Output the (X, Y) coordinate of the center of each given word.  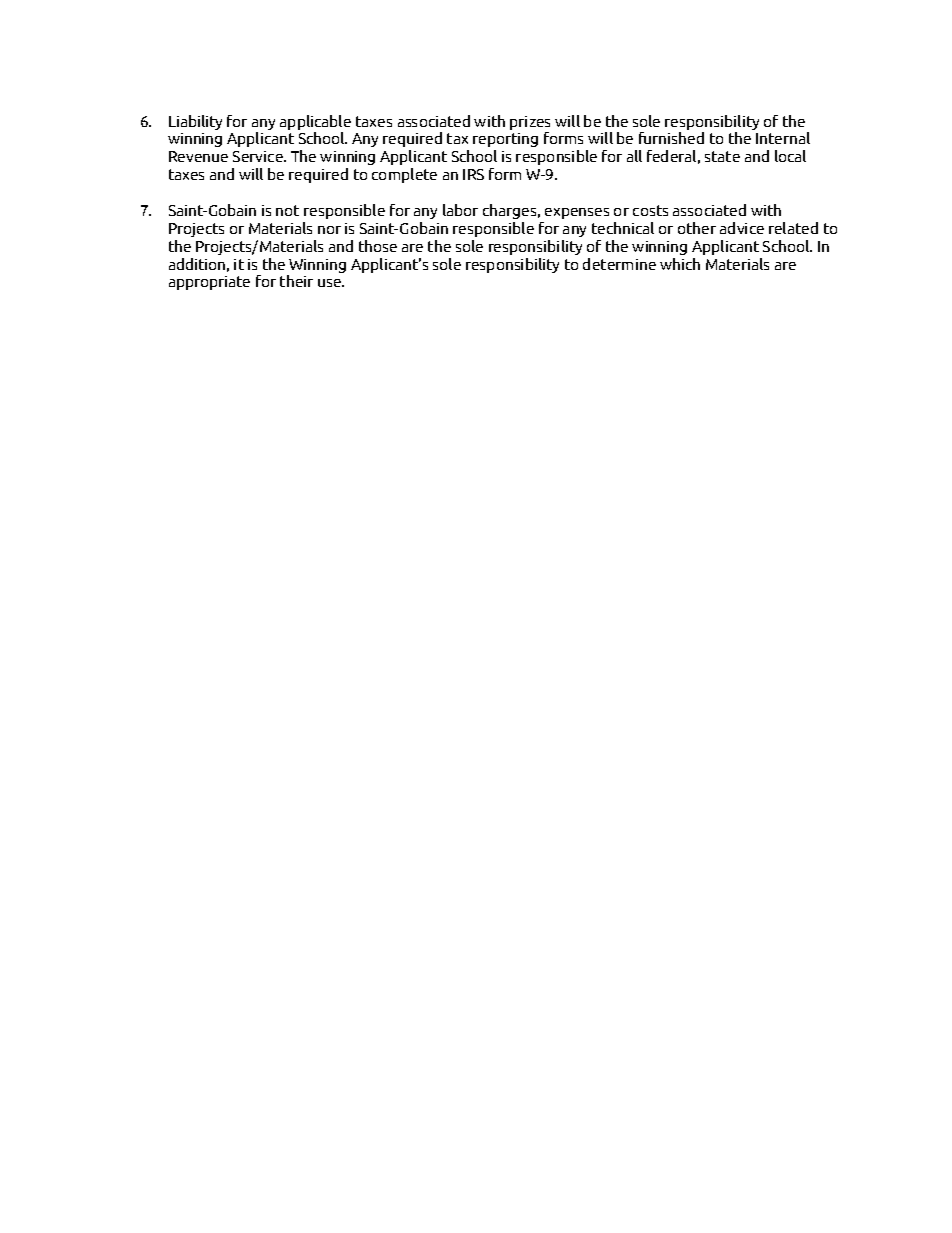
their (296, 281)
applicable (315, 122)
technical (623, 228)
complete (404, 175)
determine (619, 264)
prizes (530, 123)
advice (742, 228)
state (722, 156)
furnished (671, 138)
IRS (473, 174)
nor (329, 230)
